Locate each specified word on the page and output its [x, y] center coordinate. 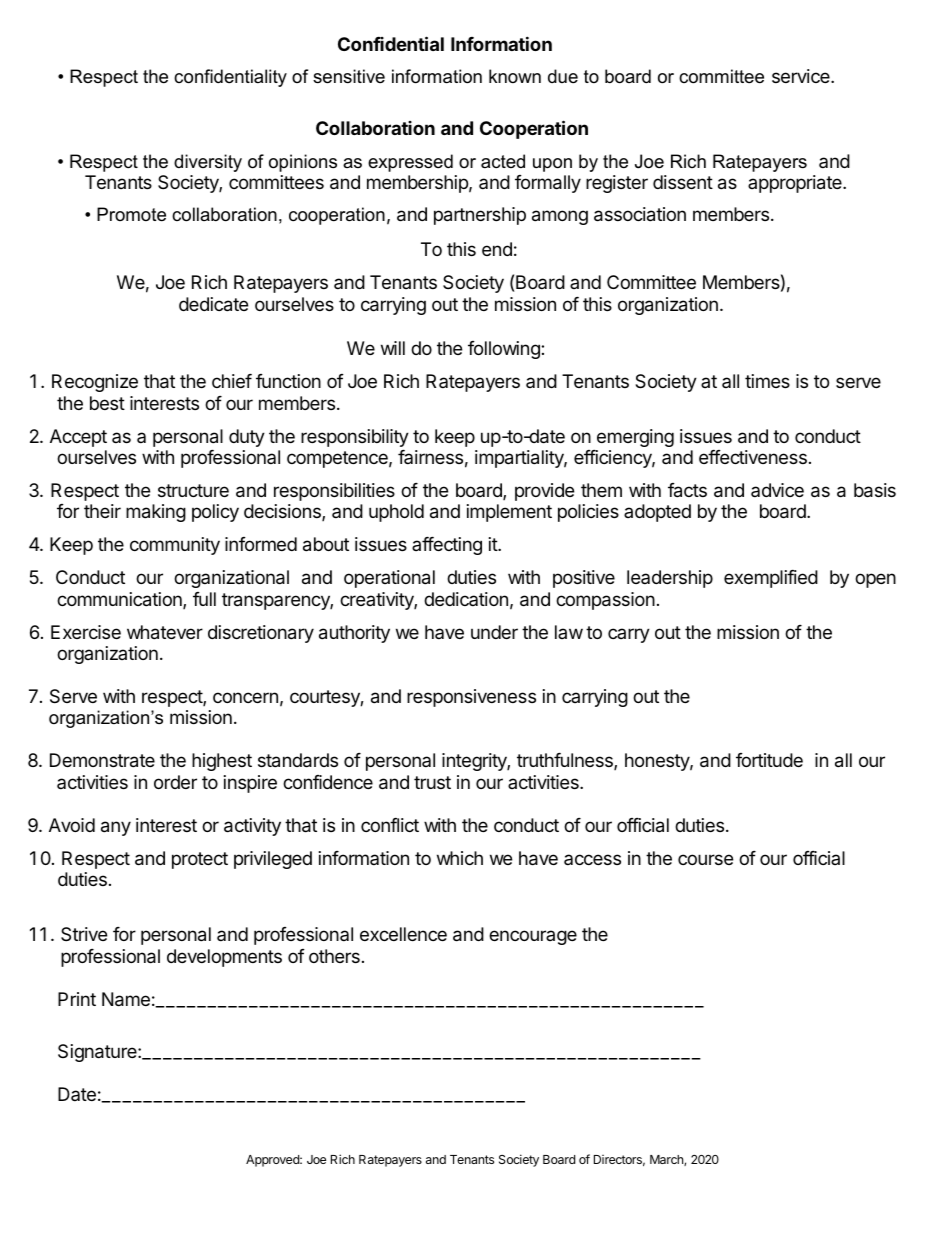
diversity [208, 163]
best [107, 403]
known [515, 76]
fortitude [769, 760]
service [802, 76]
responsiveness [471, 698]
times [767, 381]
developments [224, 958]
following [505, 350]
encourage [533, 937]
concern [245, 697]
